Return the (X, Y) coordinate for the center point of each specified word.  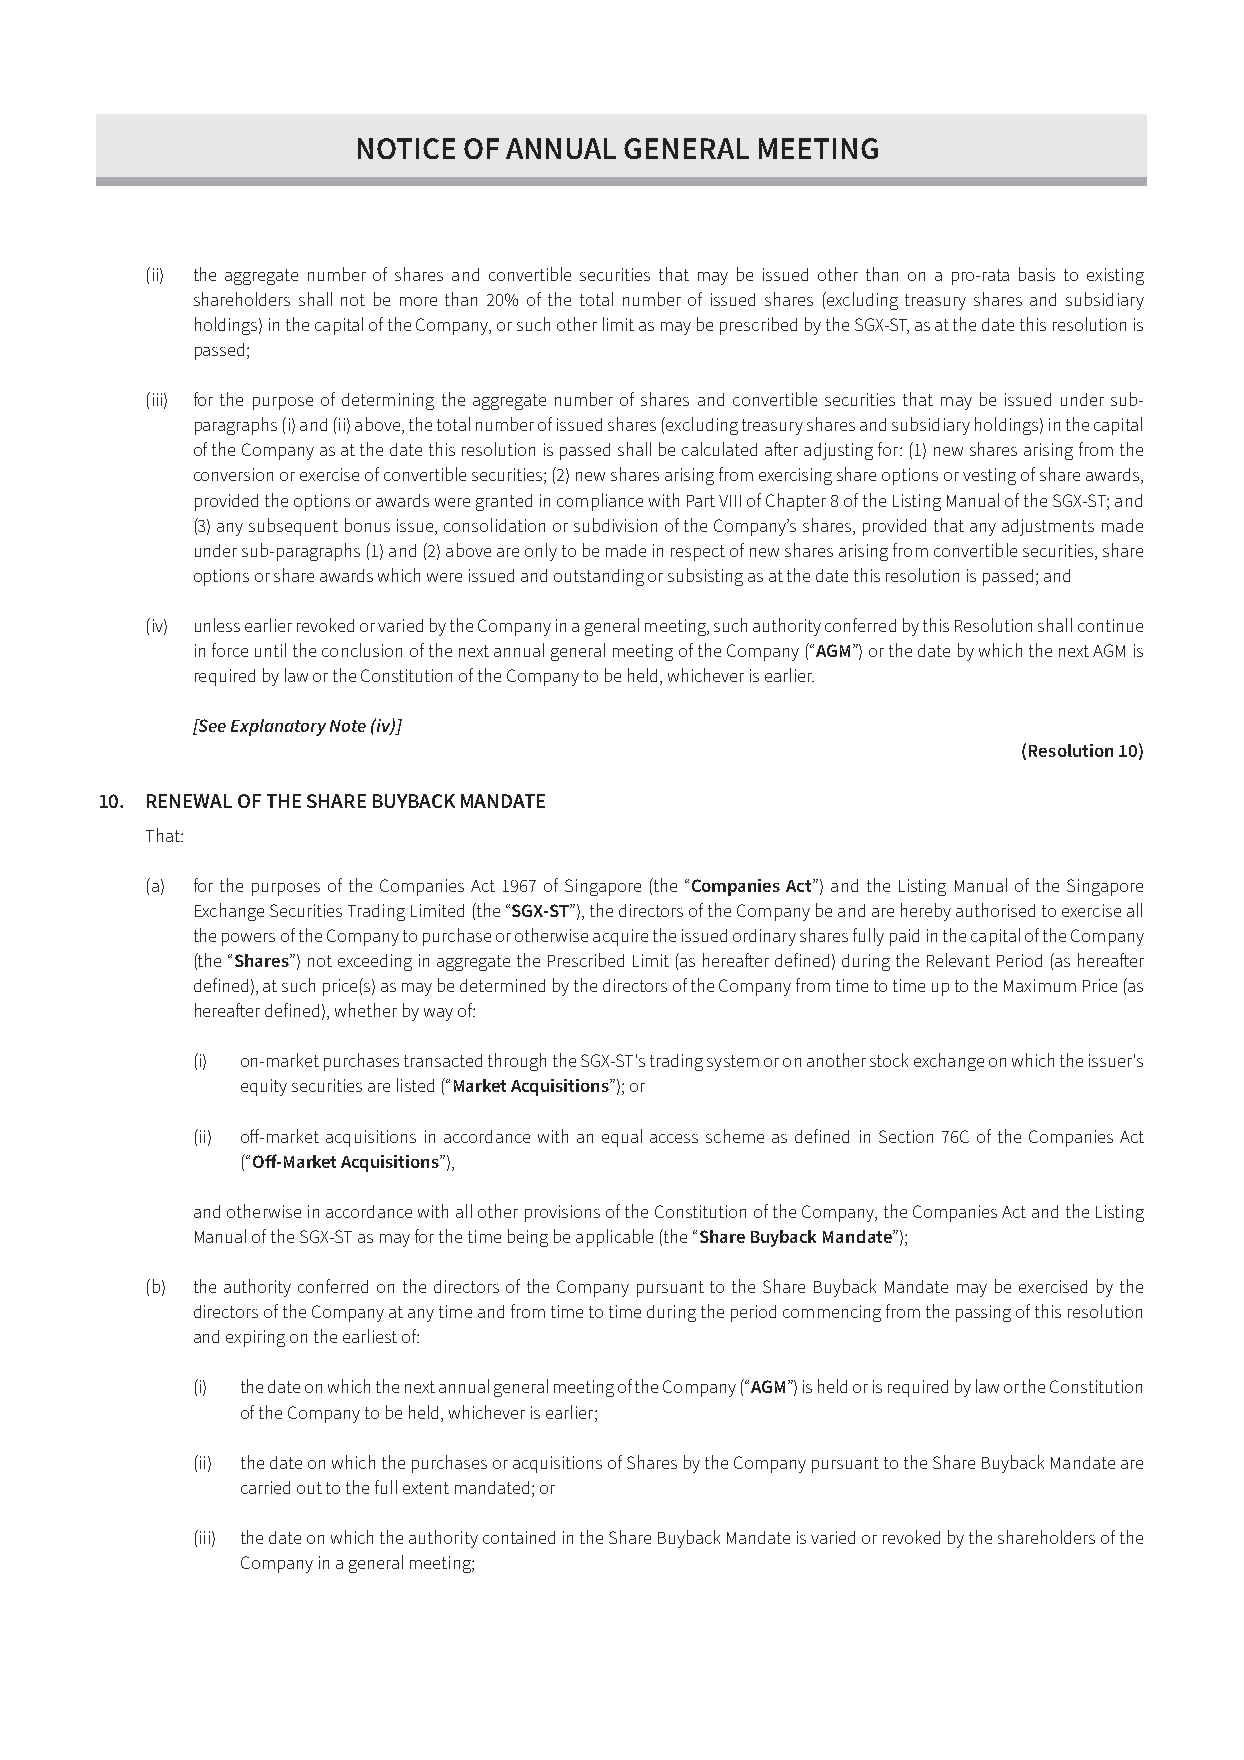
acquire (620, 937)
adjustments (1048, 527)
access (674, 1138)
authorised (995, 910)
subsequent (293, 527)
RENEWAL (189, 801)
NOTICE (406, 148)
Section (906, 1136)
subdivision (615, 525)
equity (264, 1087)
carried (265, 1487)
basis (1037, 274)
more (418, 301)
